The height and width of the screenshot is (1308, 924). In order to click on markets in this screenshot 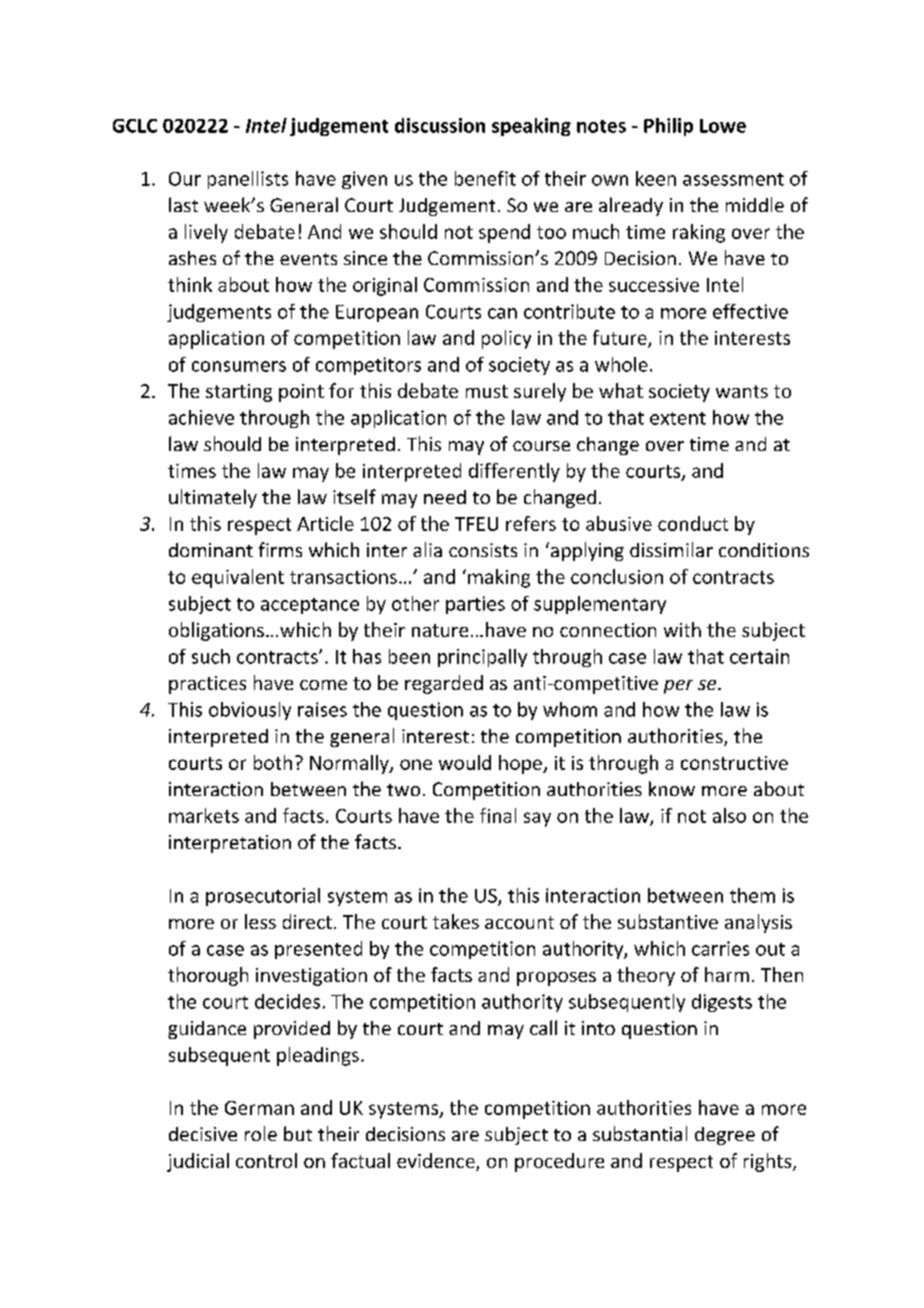, I will do `click(204, 815)`.
